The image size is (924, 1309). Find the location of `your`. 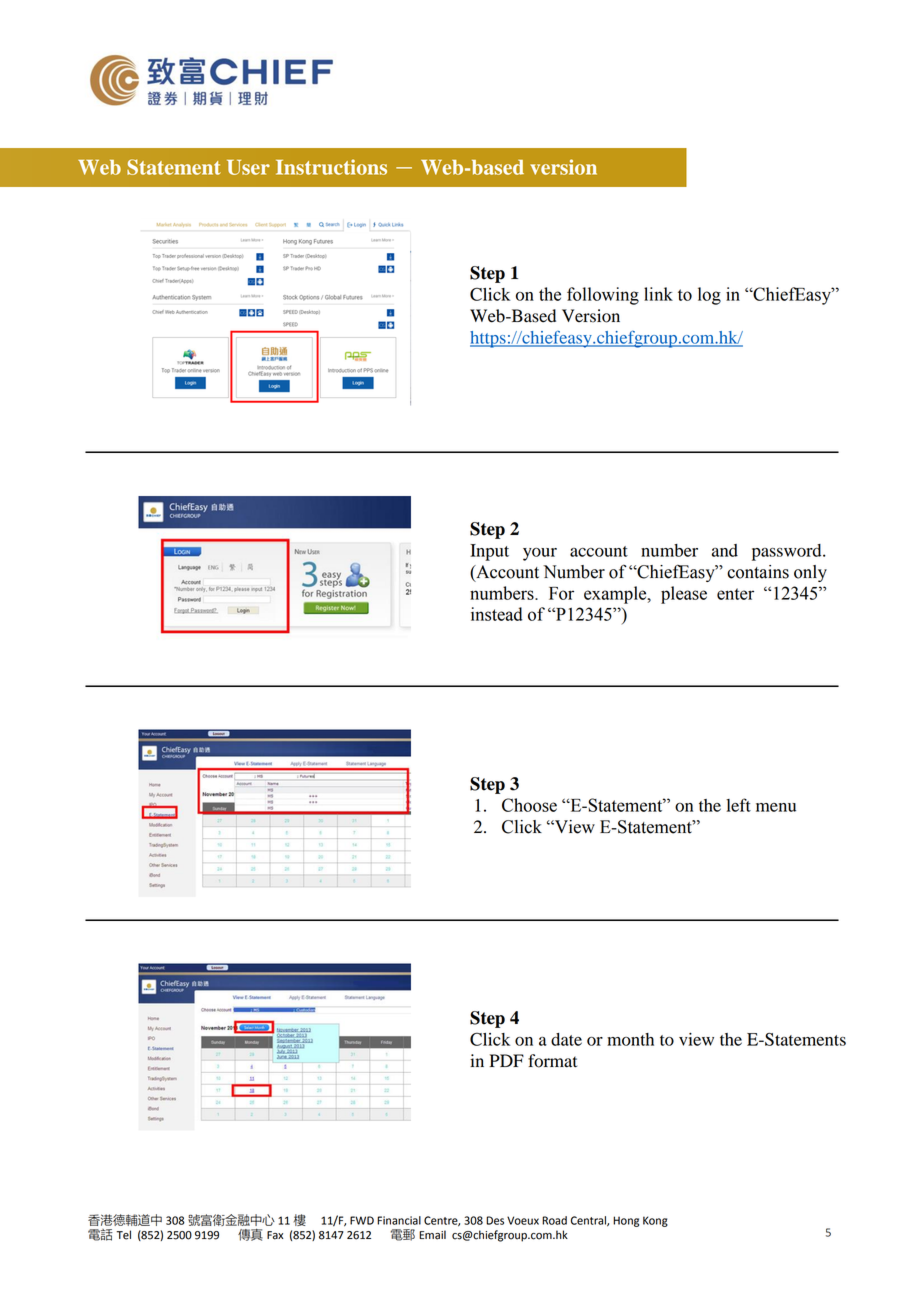

your is located at coordinates (540, 554).
